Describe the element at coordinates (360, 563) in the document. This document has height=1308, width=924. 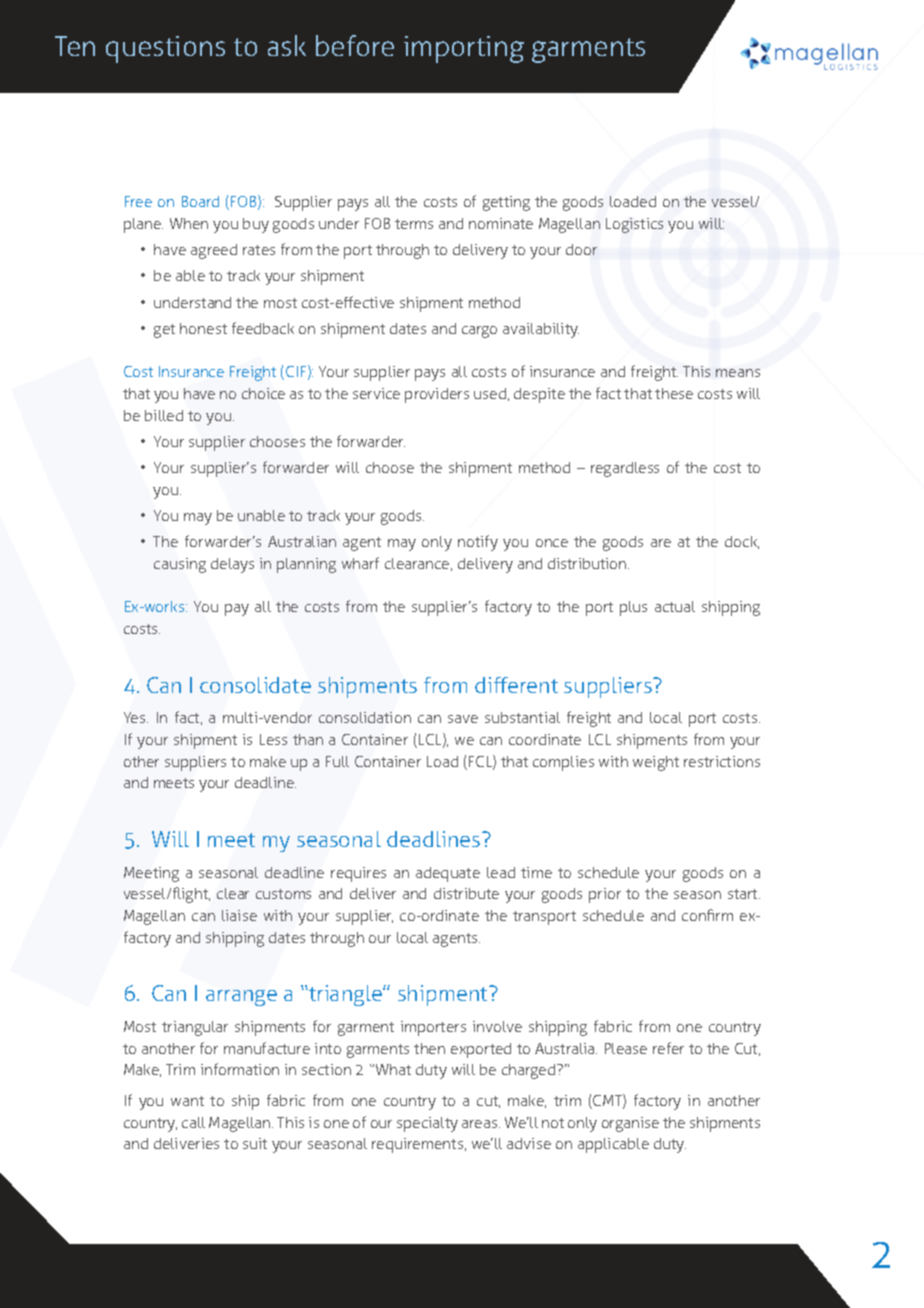
I see `wharf` at that location.
